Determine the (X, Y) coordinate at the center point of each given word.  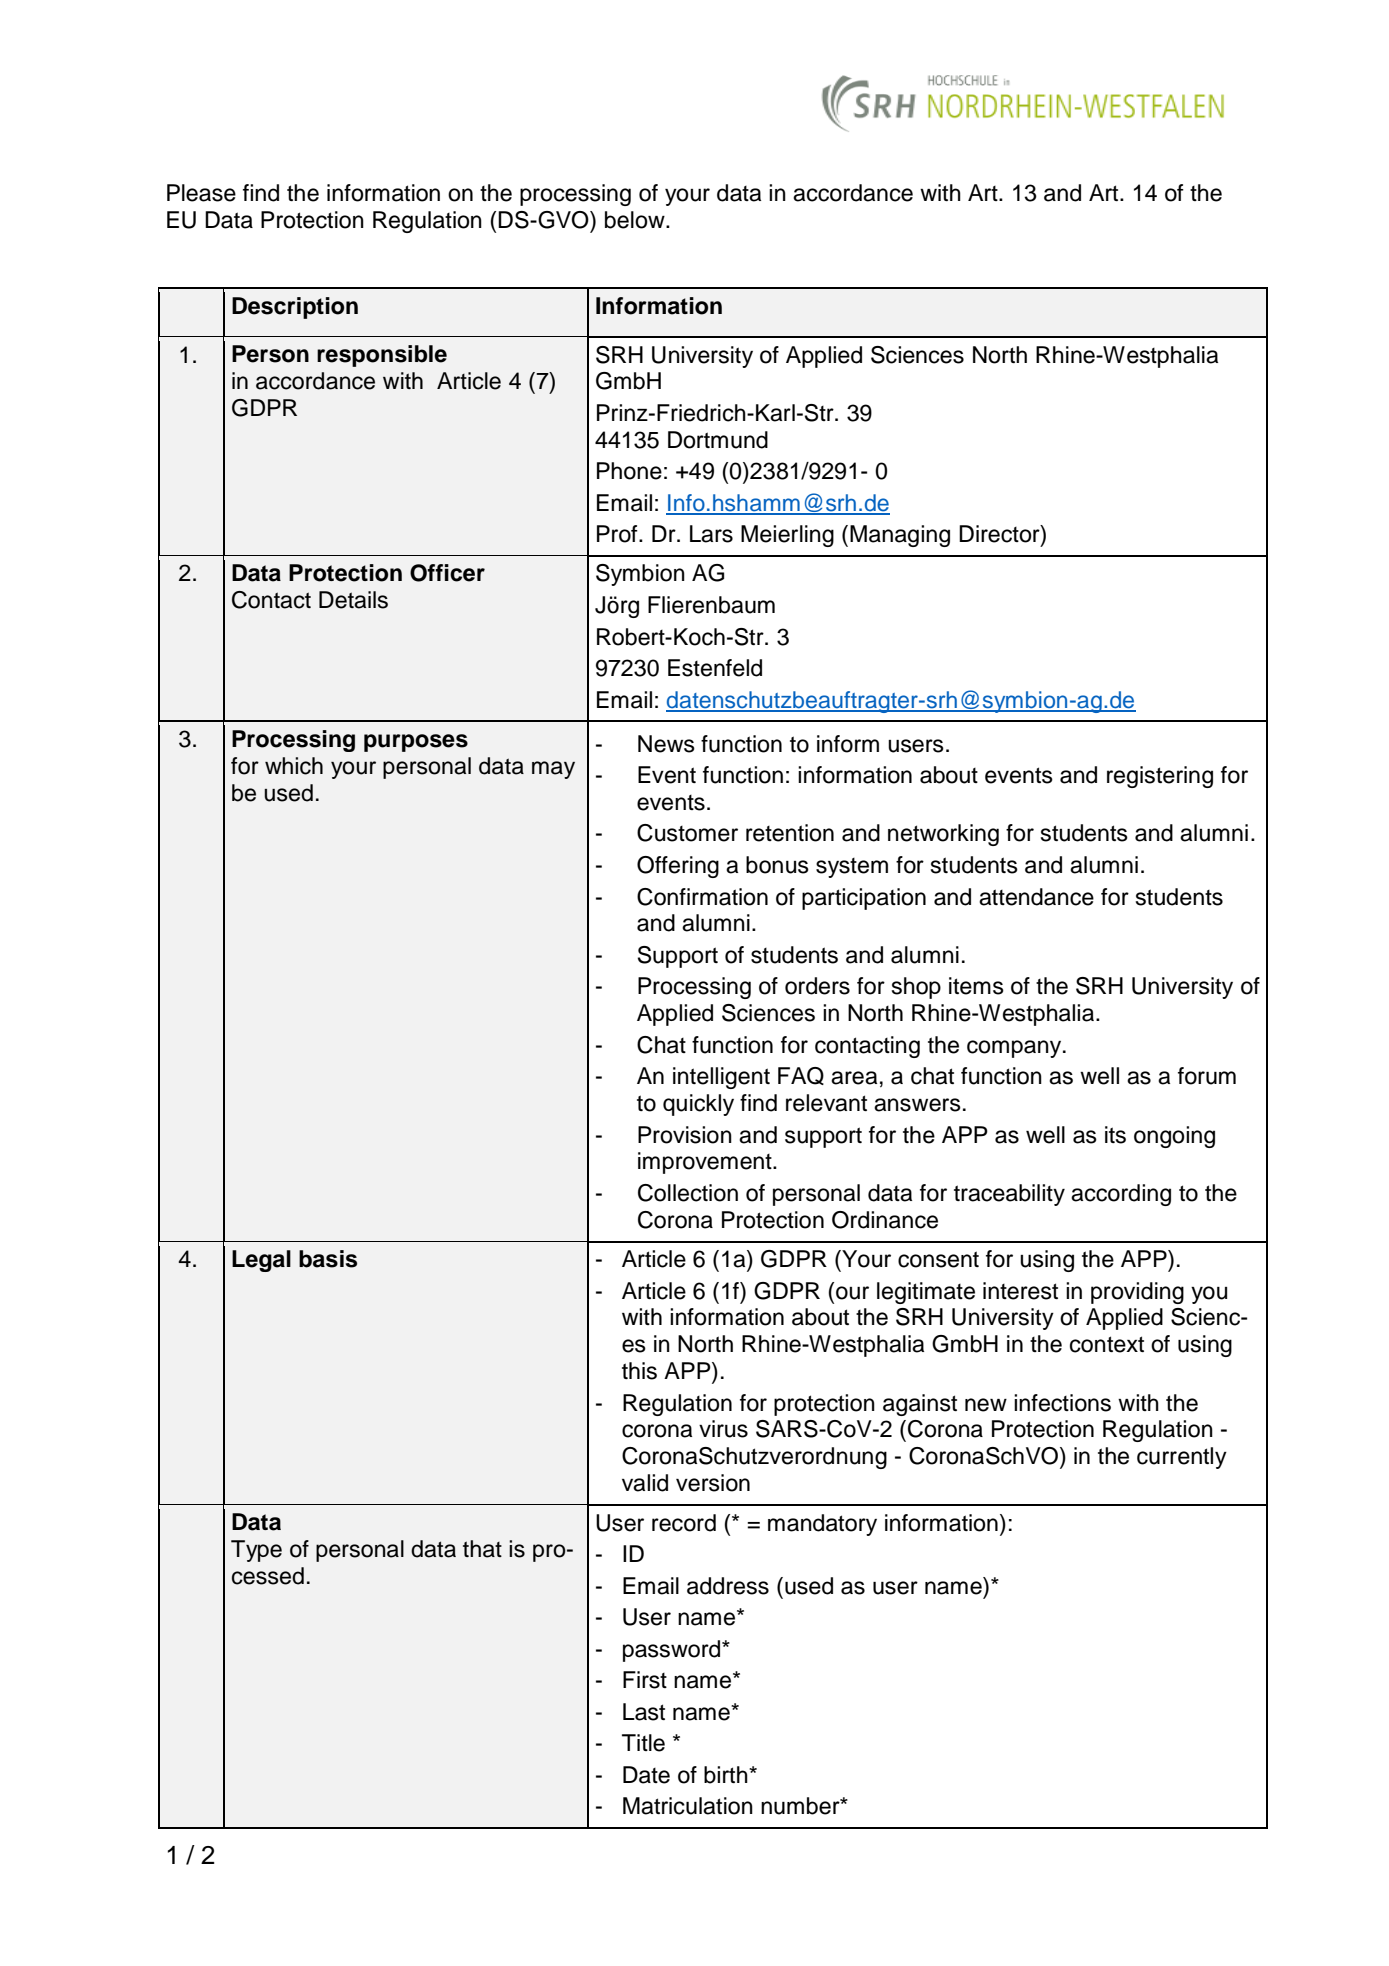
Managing (900, 536)
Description (295, 308)
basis (328, 1259)
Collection (688, 1193)
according (1121, 1195)
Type (256, 1551)
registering (1160, 777)
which (294, 766)
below (636, 220)
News (666, 744)
